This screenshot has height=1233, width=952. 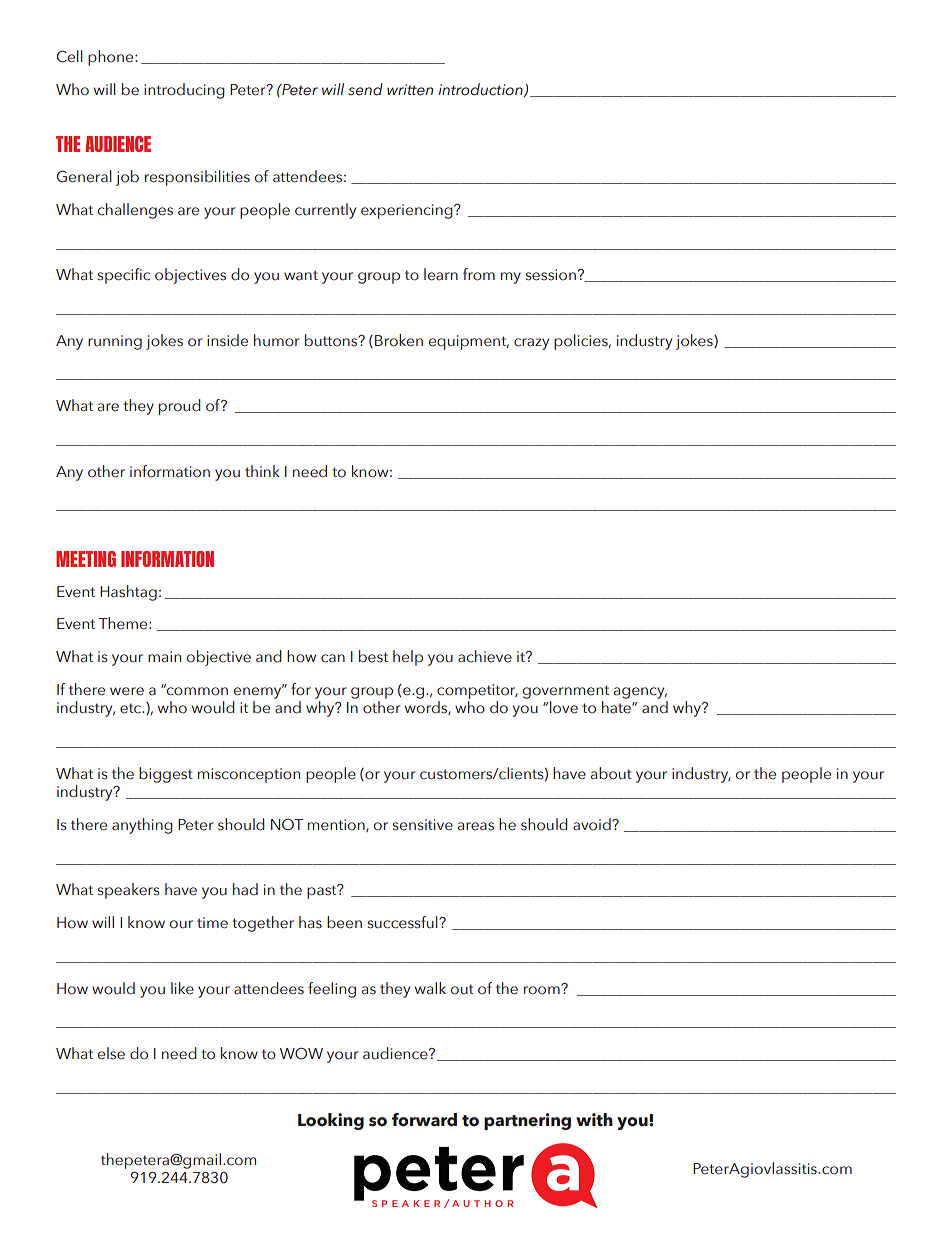 What do you see at coordinates (365, 89) in the screenshot?
I see `send` at bounding box center [365, 89].
